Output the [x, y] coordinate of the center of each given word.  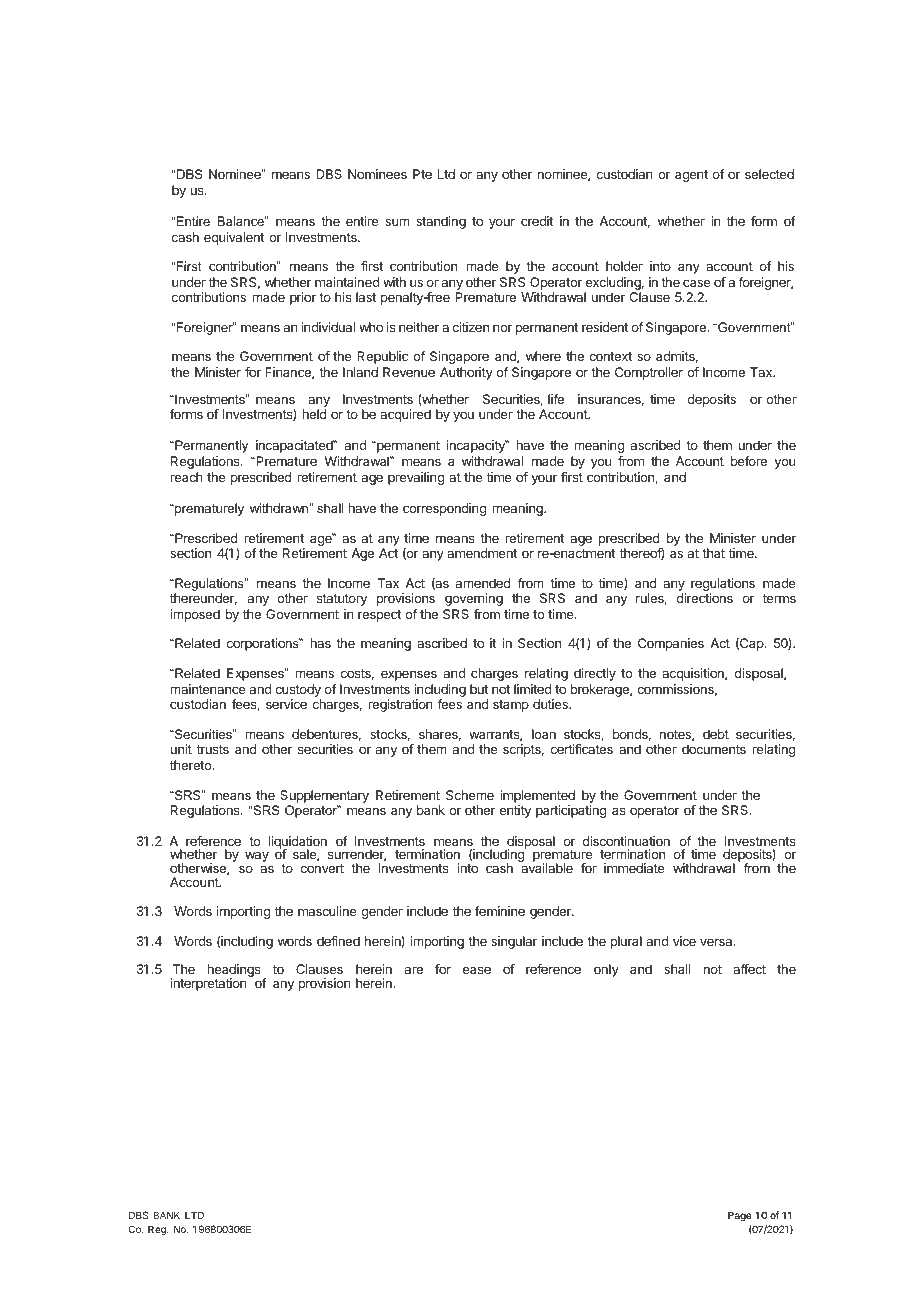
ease [477, 970]
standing [441, 222]
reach [186, 477]
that [713, 553]
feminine [500, 911]
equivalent [234, 238]
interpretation [208, 984]
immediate [634, 868]
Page [739, 1216]
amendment [482, 553]
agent [691, 176]
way [257, 856]
